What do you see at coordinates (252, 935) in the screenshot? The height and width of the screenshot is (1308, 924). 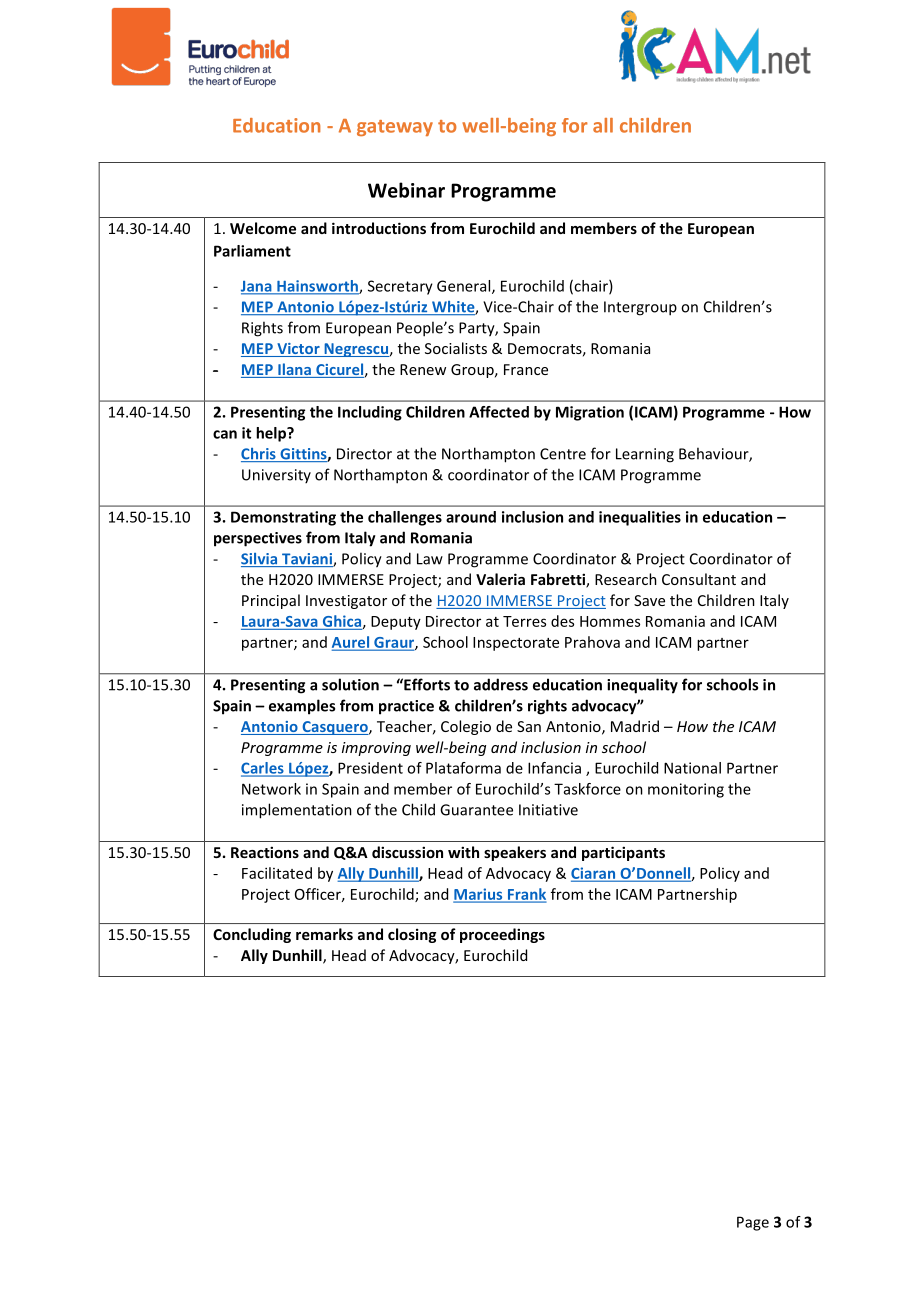 I see `Concluding` at bounding box center [252, 935].
